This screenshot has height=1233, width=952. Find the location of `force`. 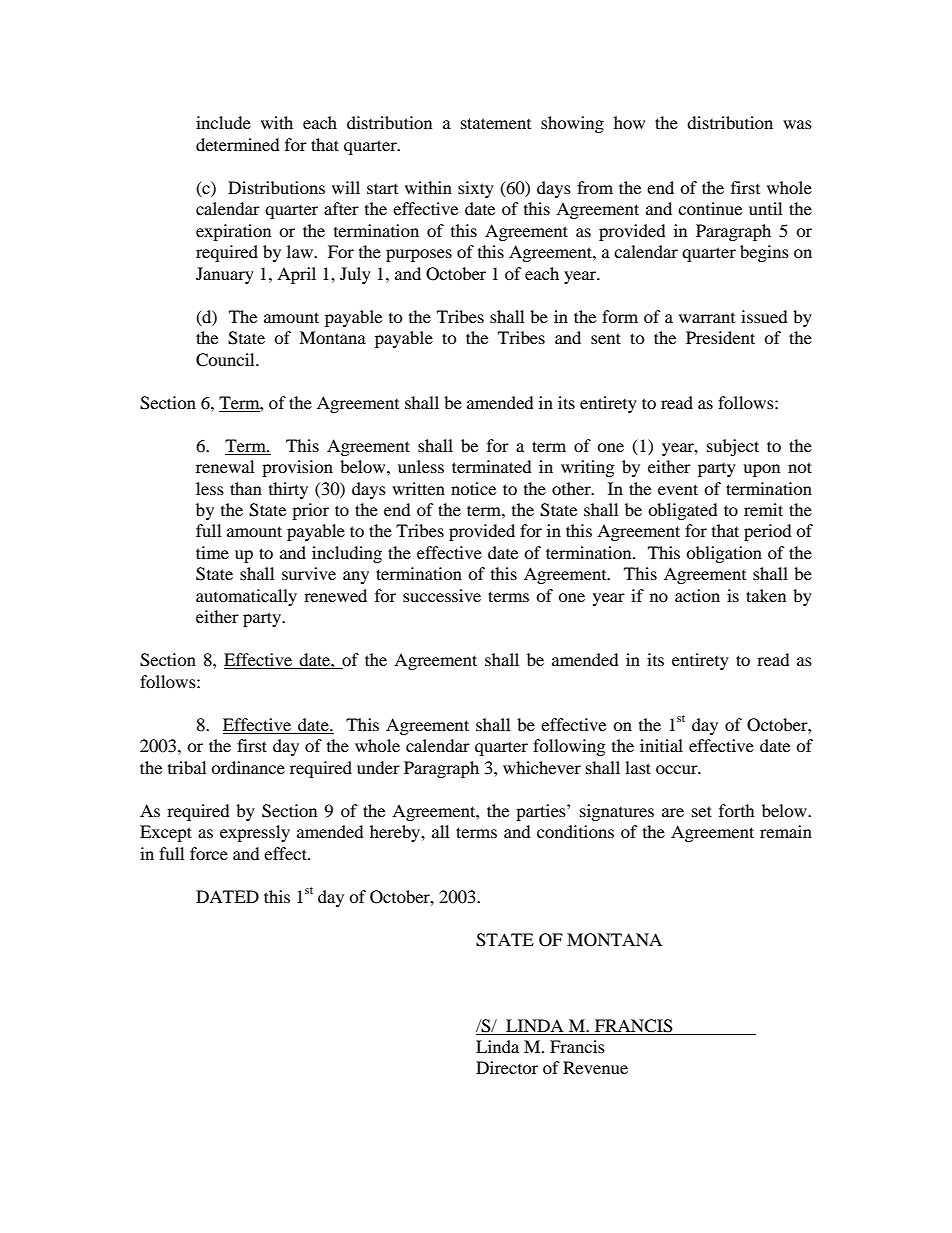

force is located at coordinates (209, 853).
